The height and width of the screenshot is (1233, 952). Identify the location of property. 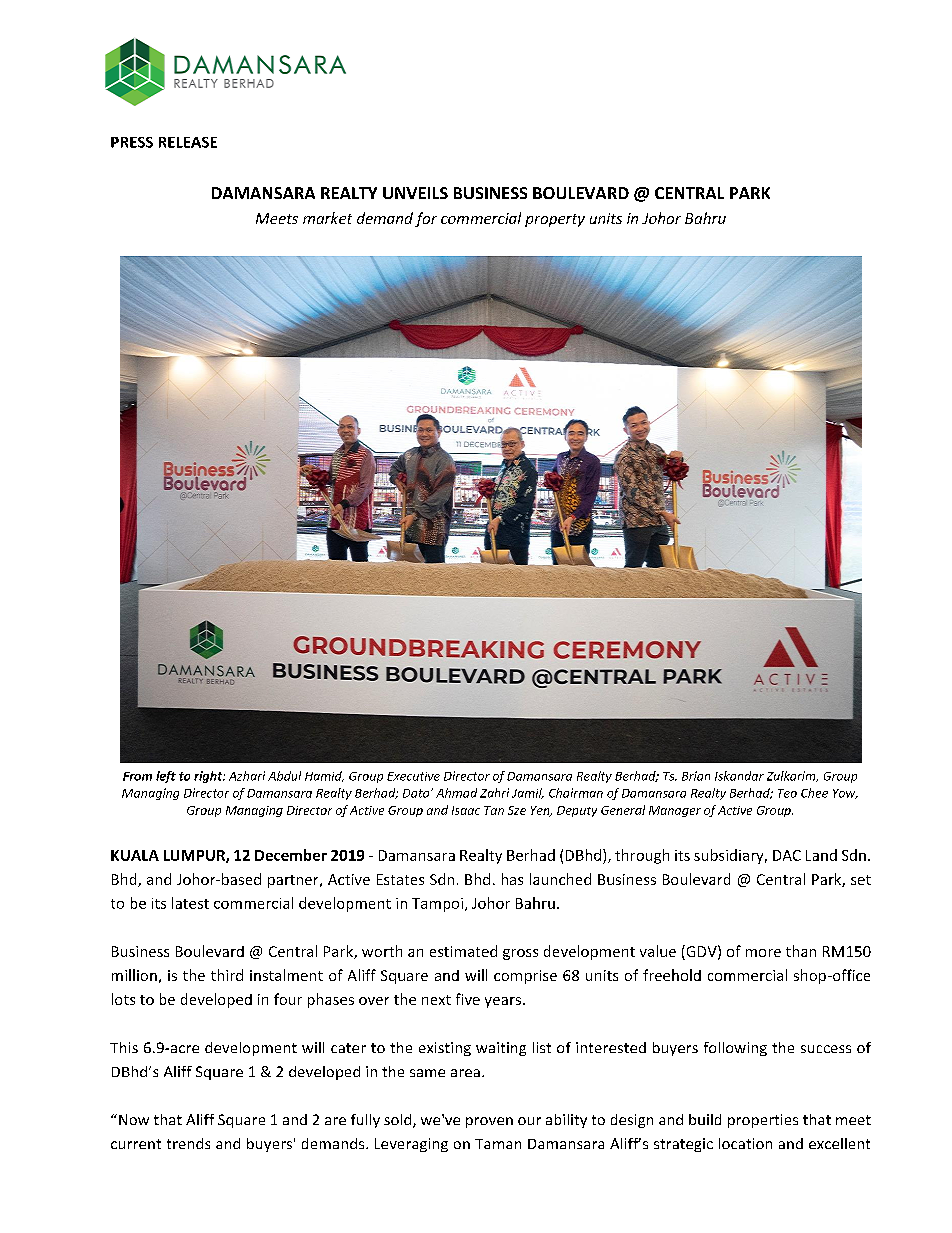
(555, 220).
